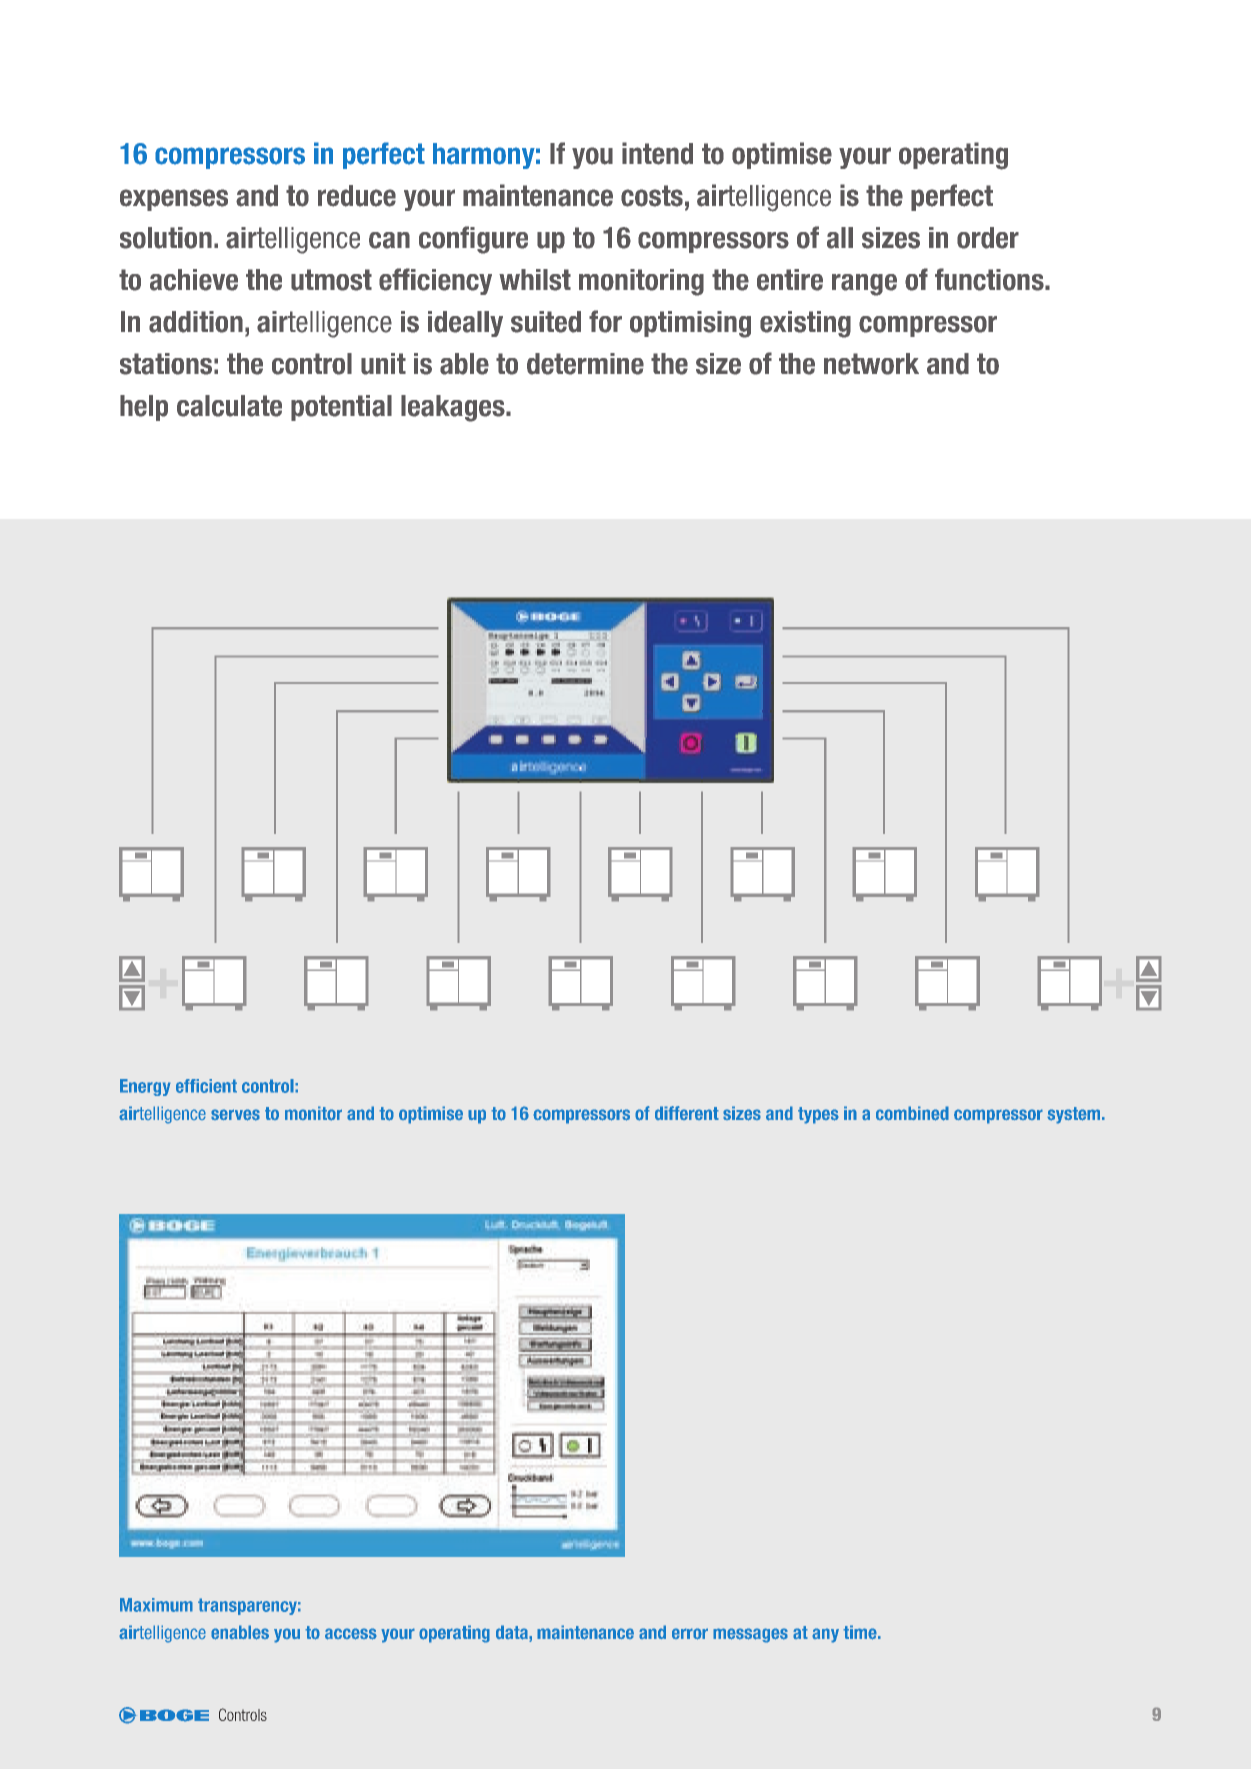  Describe the element at coordinates (912, 1113) in the page. I see `combined` at that location.
